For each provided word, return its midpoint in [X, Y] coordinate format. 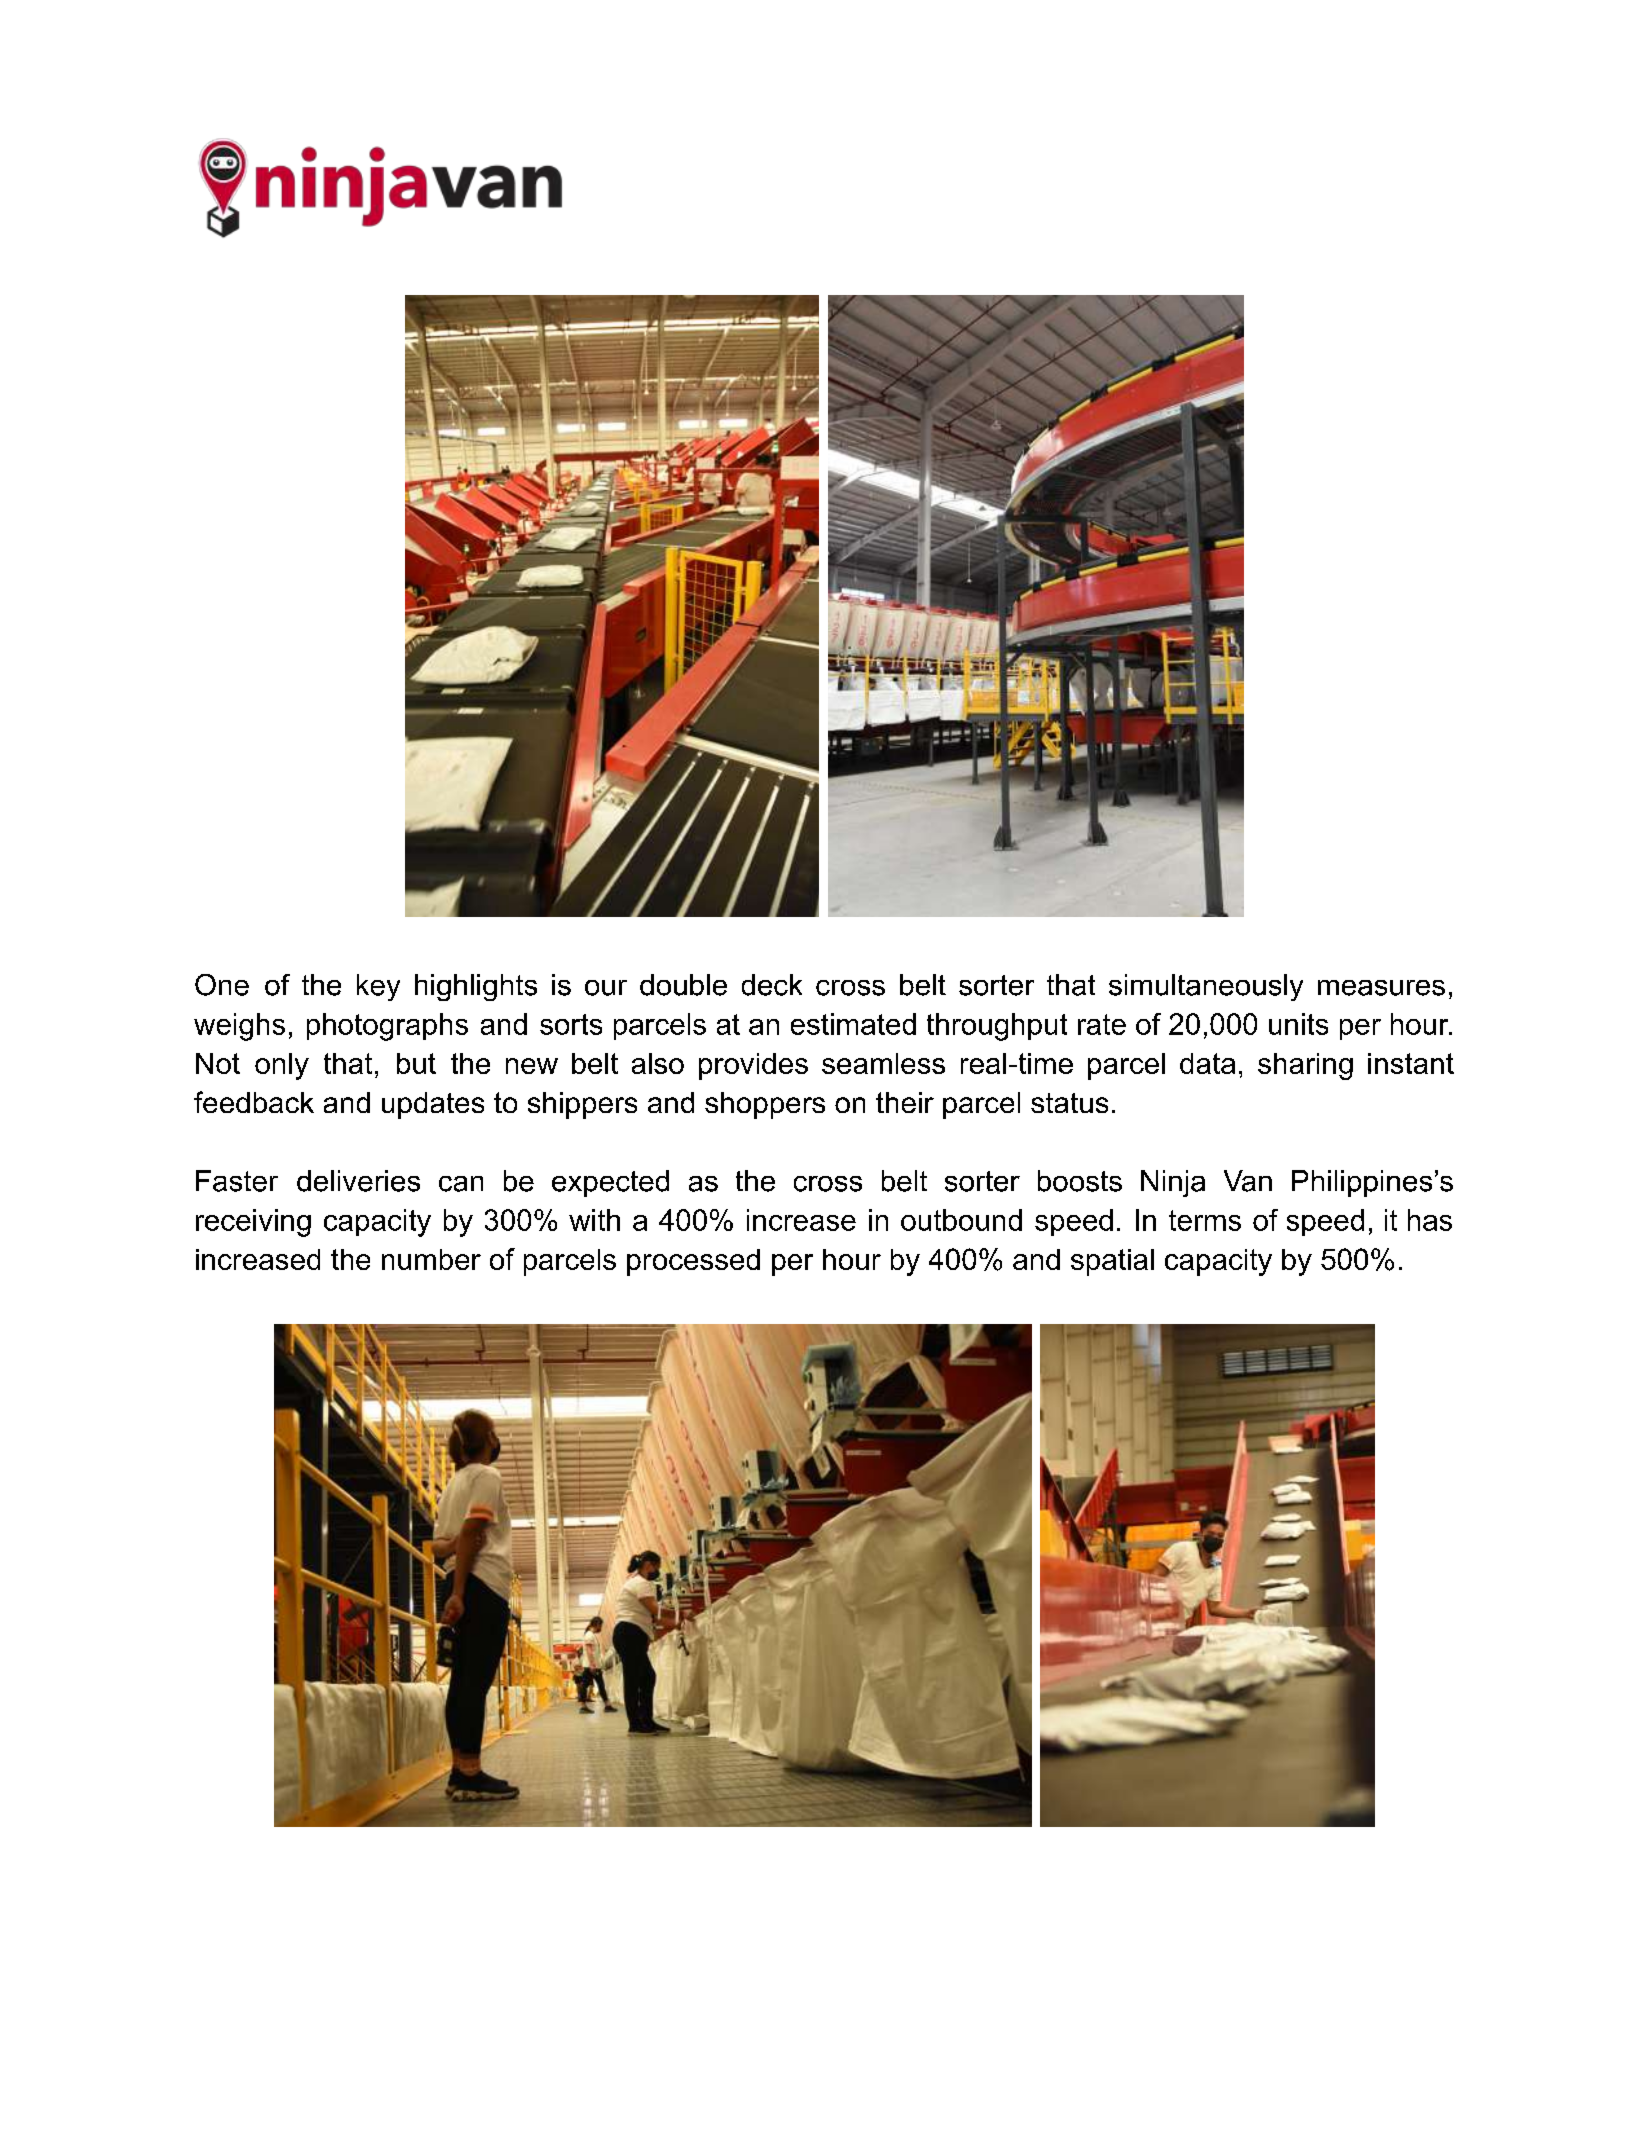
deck [772, 985]
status [1069, 1103]
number [431, 1259]
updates [433, 1105]
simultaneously [1206, 987]
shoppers [765, 1105]
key [378, 987]
